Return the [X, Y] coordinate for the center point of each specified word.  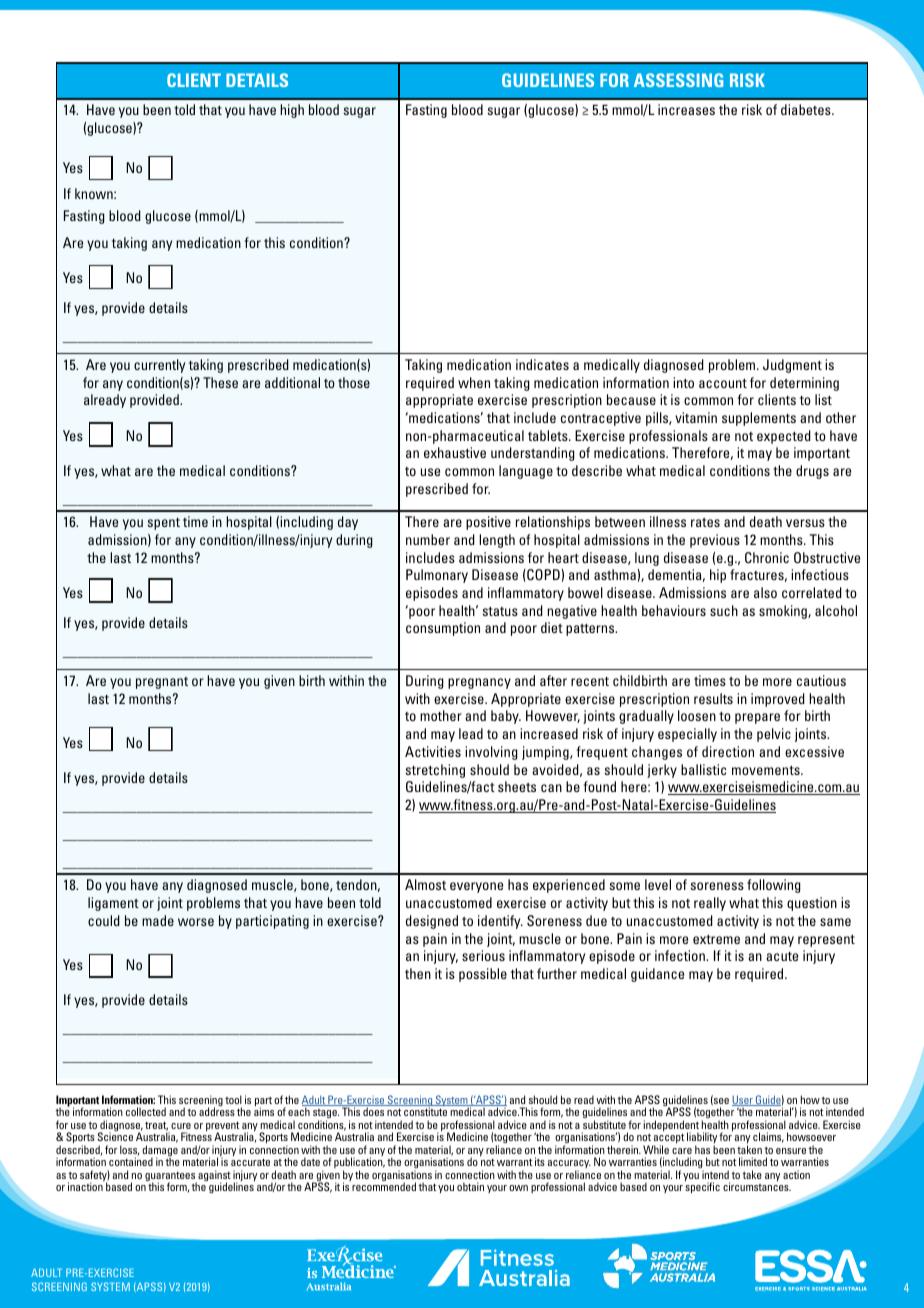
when [474, 382]
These [220, 382]
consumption [443, 629]
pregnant [162, 683]
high [292, 111]
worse [196, 922]
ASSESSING [678, 80]
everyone [476, 887]
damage [160, 1152]
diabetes [807, 109]
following [774, 886]
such [724, 610]
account [723, 383]
